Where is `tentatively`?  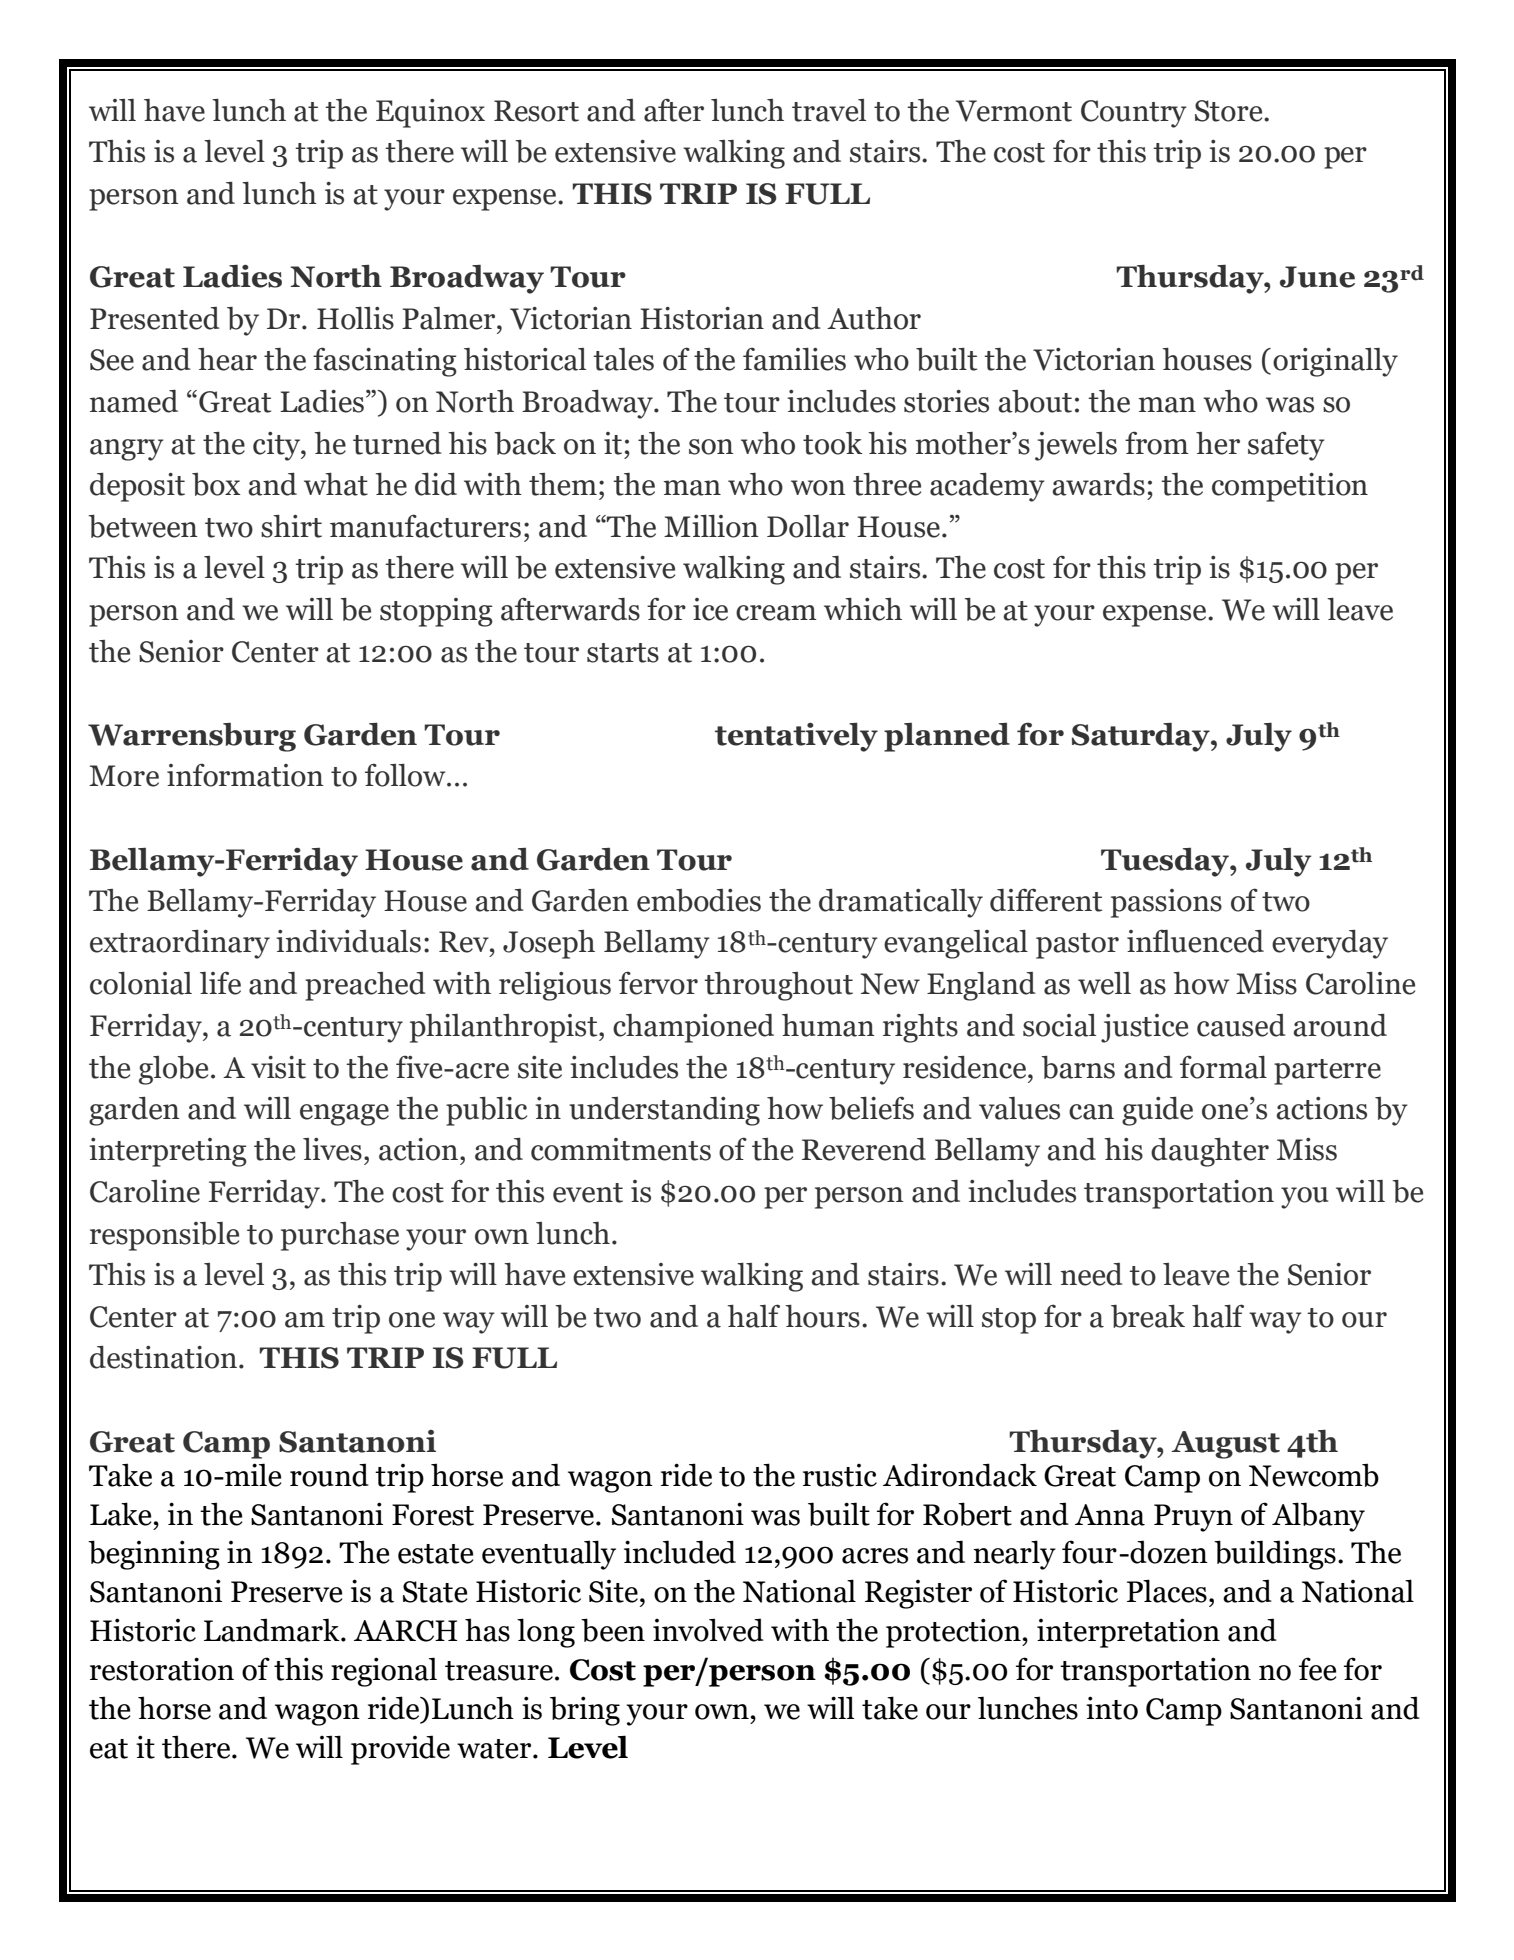 tentatively is located at coordinates (796, 737).
